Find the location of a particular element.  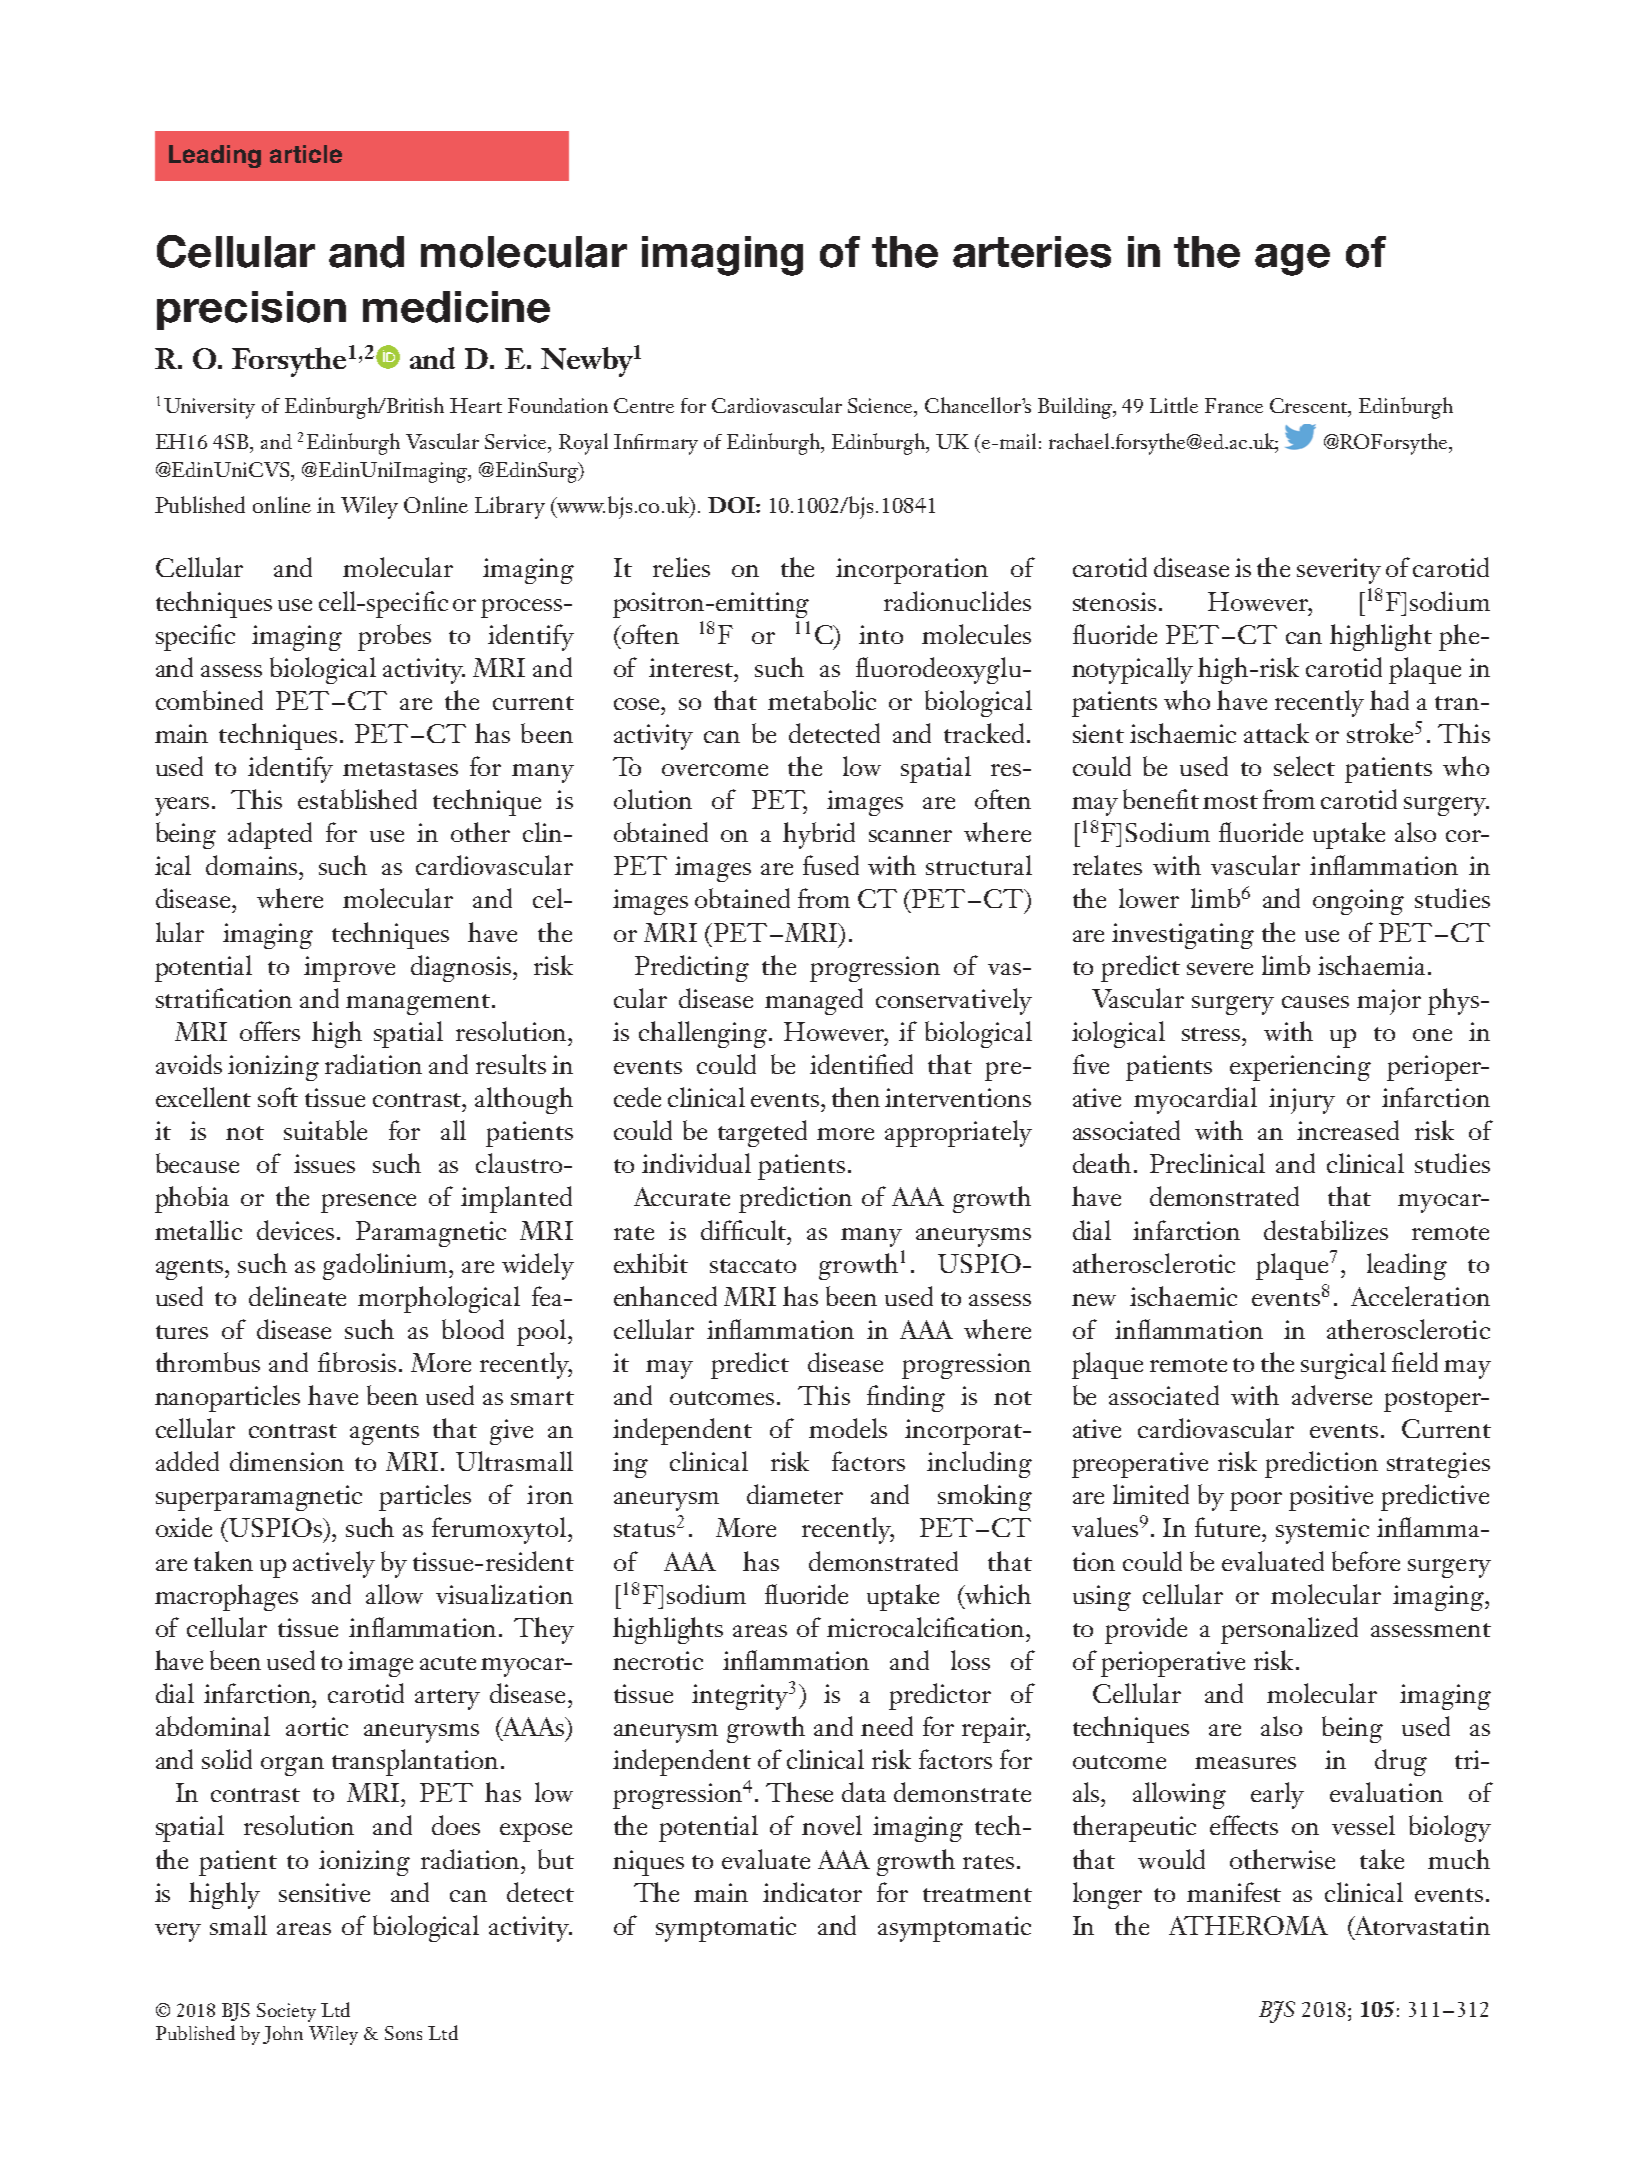

systemic is located at coordinates (1322, 1531).
